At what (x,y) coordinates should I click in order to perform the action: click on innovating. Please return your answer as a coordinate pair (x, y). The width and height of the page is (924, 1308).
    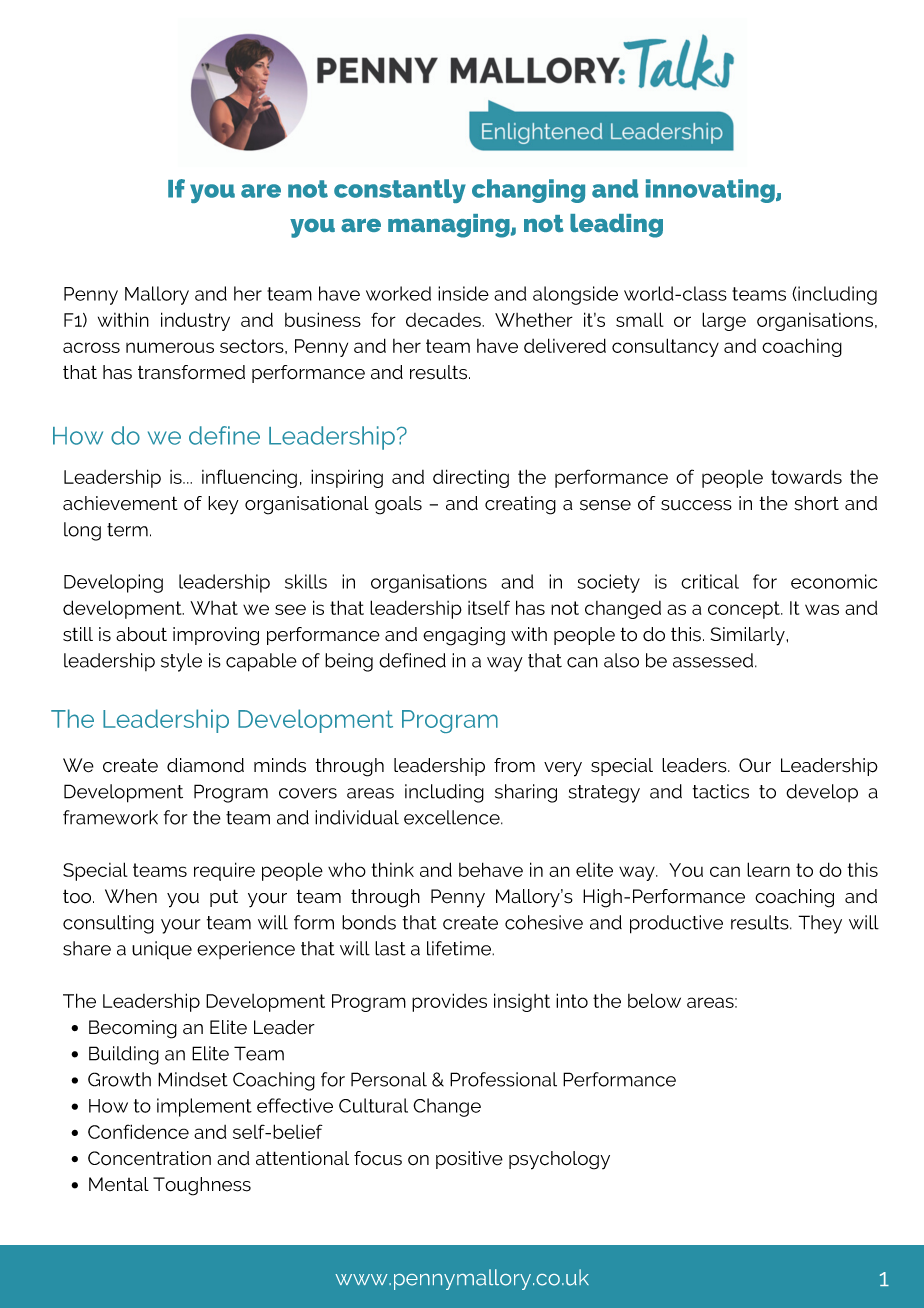
    Looking at the image, I should click on (711, 191).
